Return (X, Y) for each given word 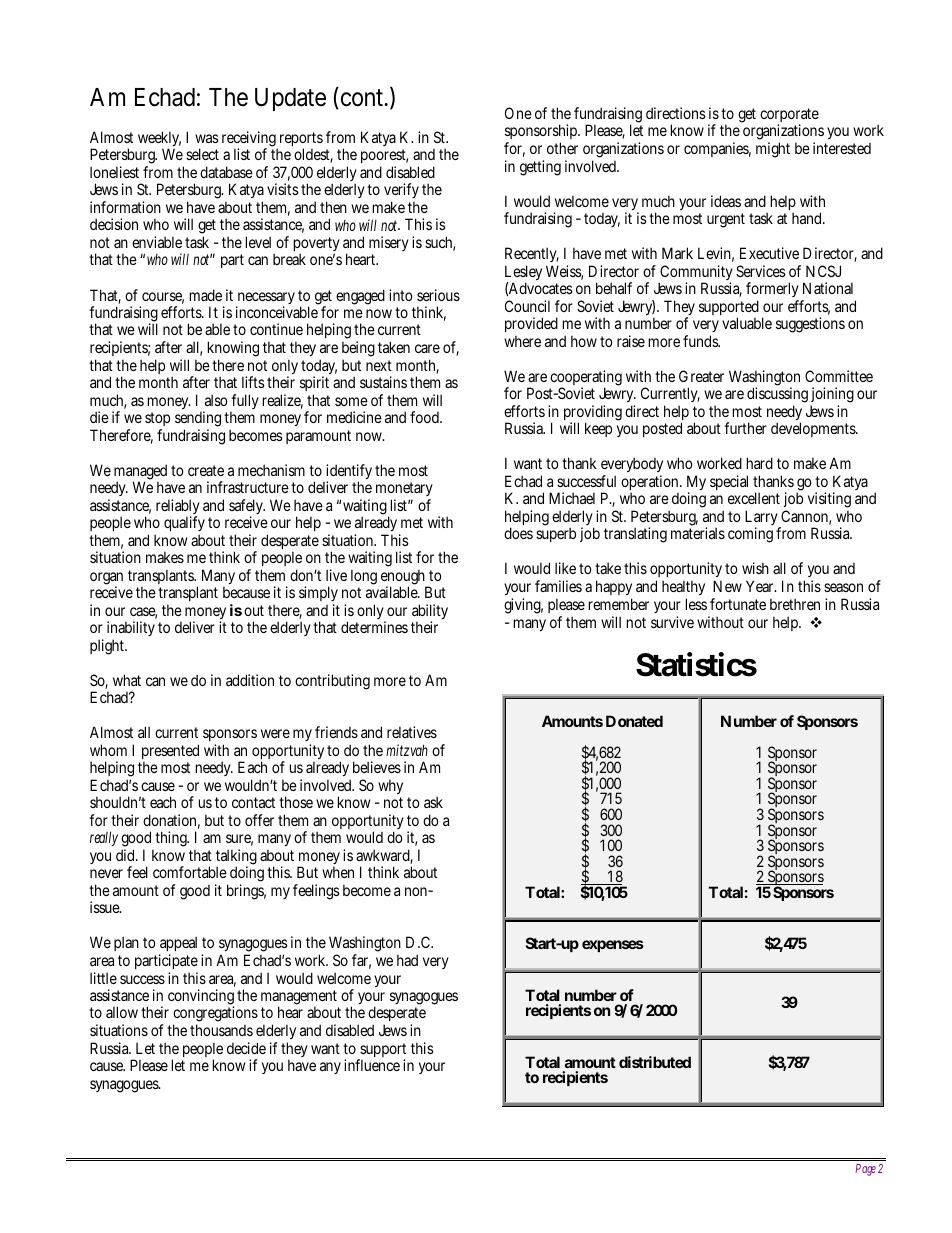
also (216, 400)
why (390, 788)
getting (540, 168)
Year (761, 586)
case (143, 613)
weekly (159, 140)
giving (523, 606)
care (427, 348)
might (773, 150)
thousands (221, 1030)
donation (171, 821)
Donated (634, 721)
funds (701, 341)
